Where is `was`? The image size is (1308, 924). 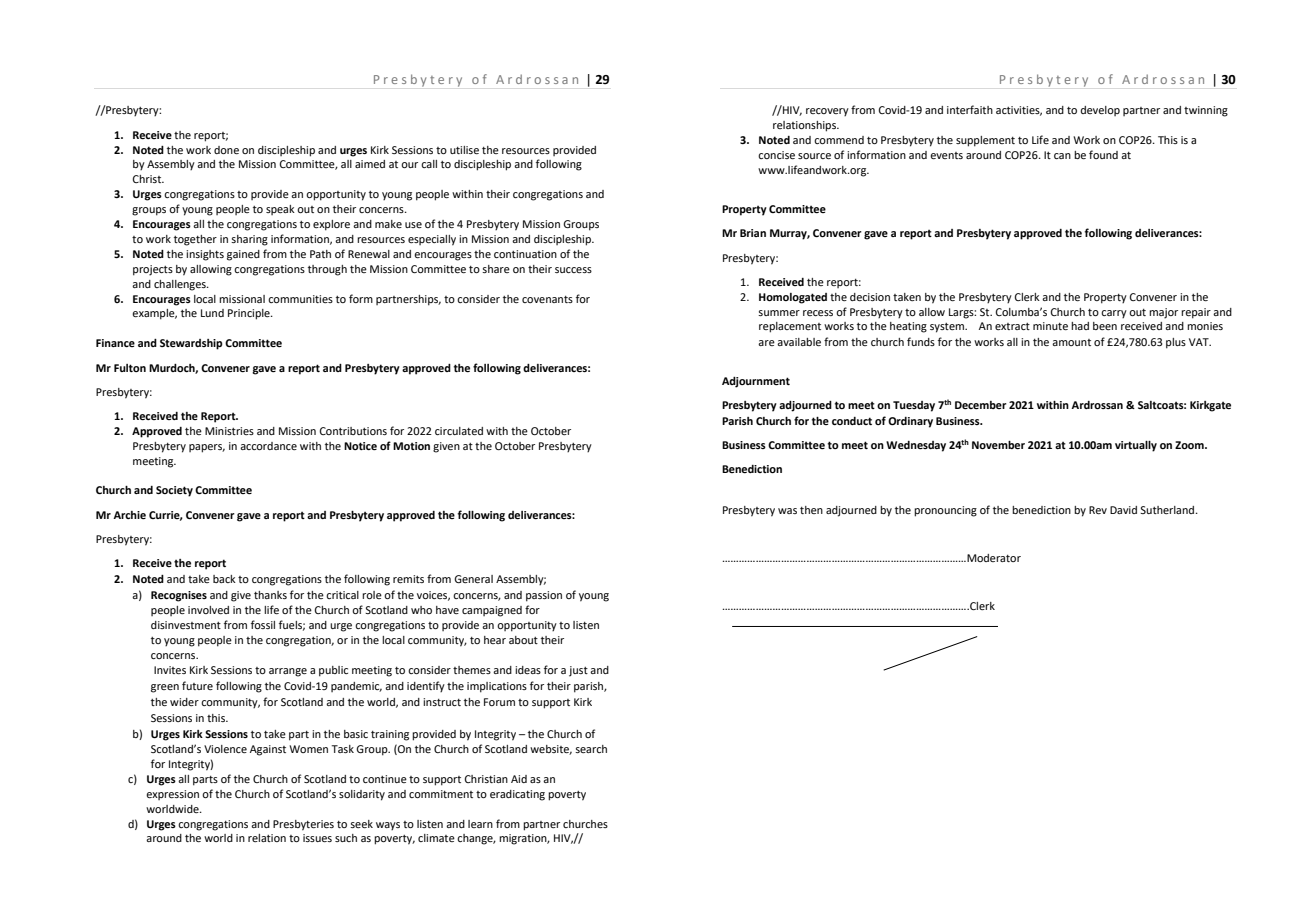 was is located at coordinates (787, 511).
